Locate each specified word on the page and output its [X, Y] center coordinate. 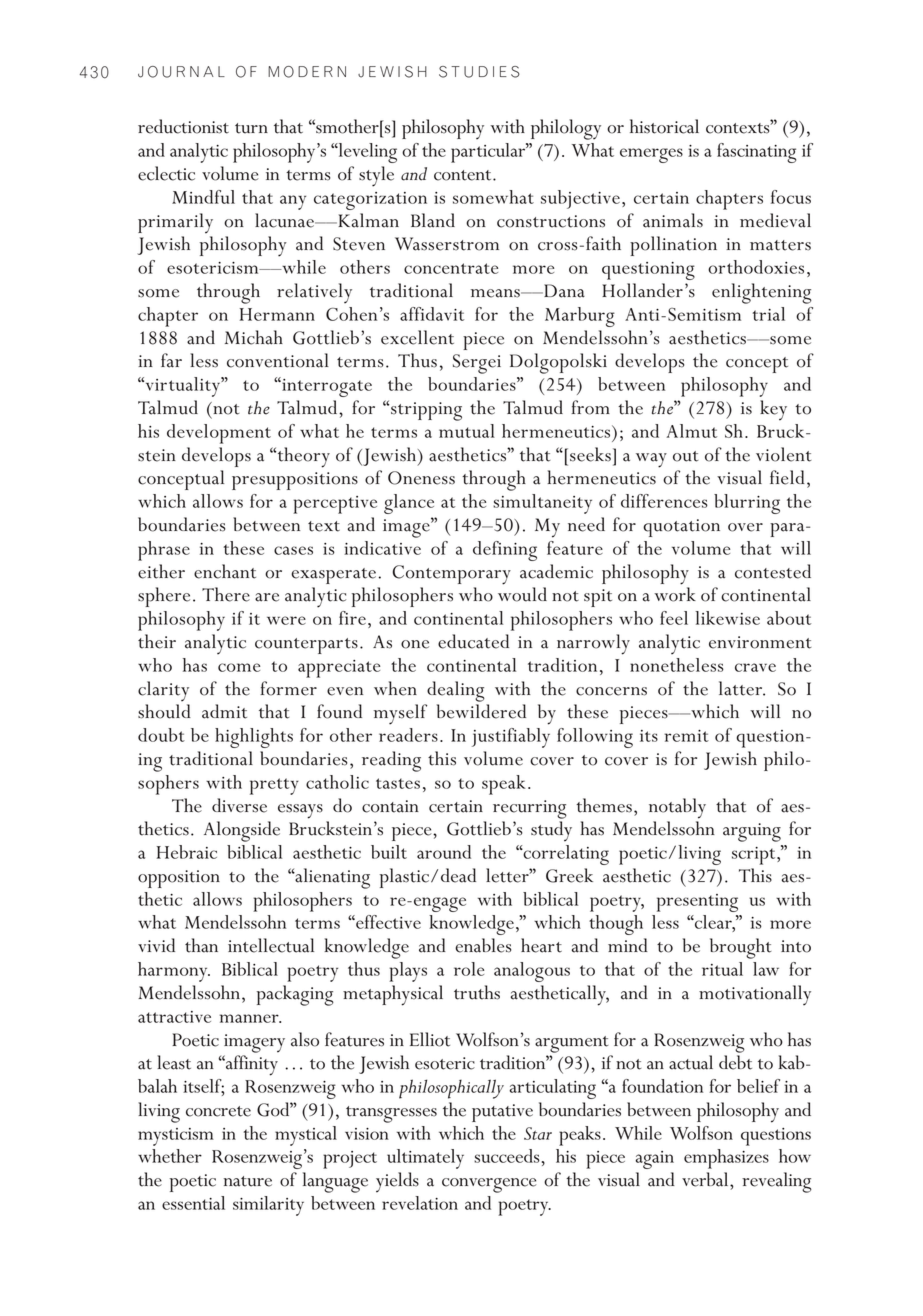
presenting [697, 903]
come [239, 667]
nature [248, 1181]
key [773, 410]
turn [251, 128]
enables [483, 945]
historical [664, 126]
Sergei [477, 364]
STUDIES [479, 72]
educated [473, 641]
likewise [727, 618]
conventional [278, 360]
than [201, 945]
